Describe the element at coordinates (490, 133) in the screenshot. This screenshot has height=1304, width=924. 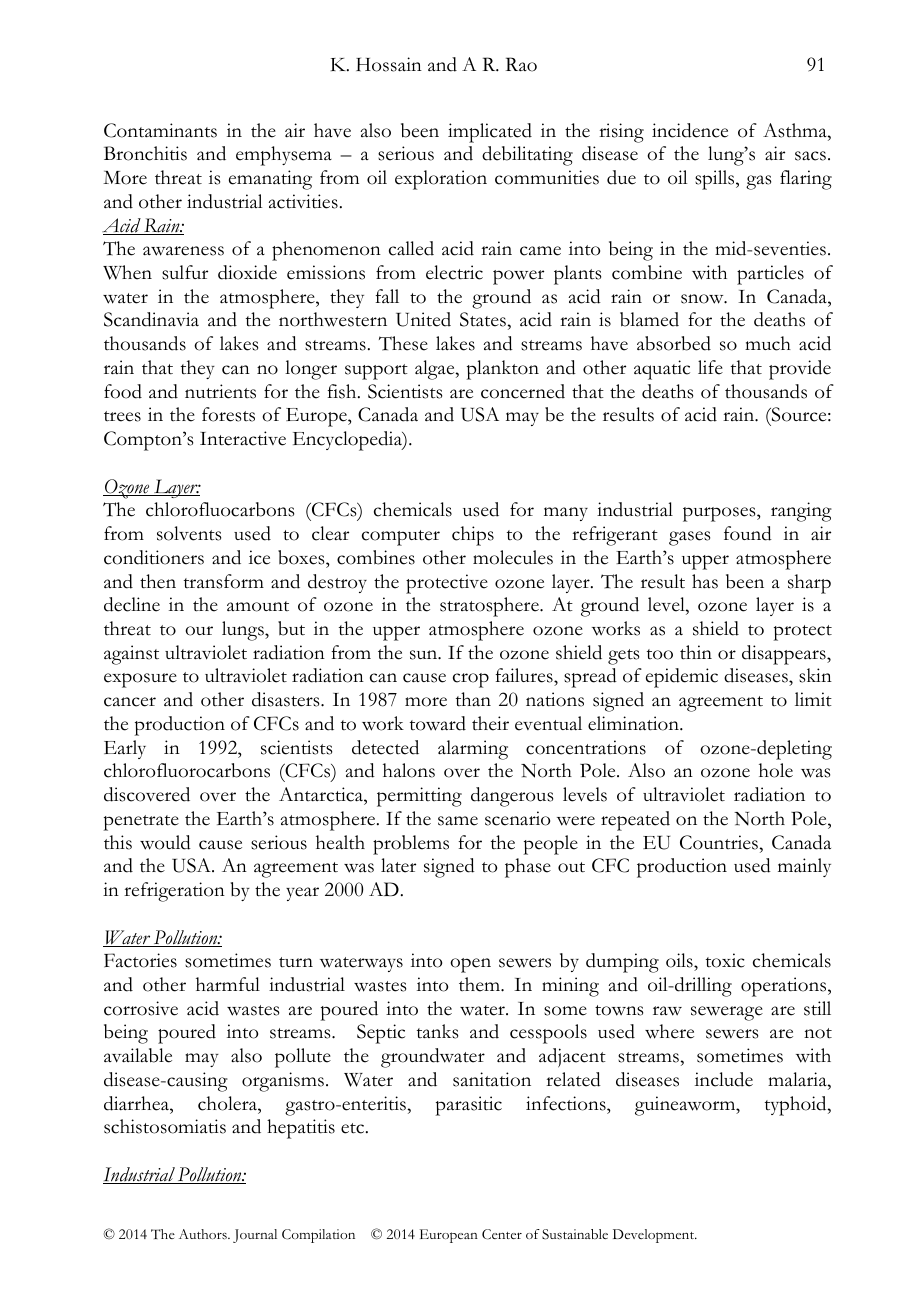
I see `implicated` at that location.
